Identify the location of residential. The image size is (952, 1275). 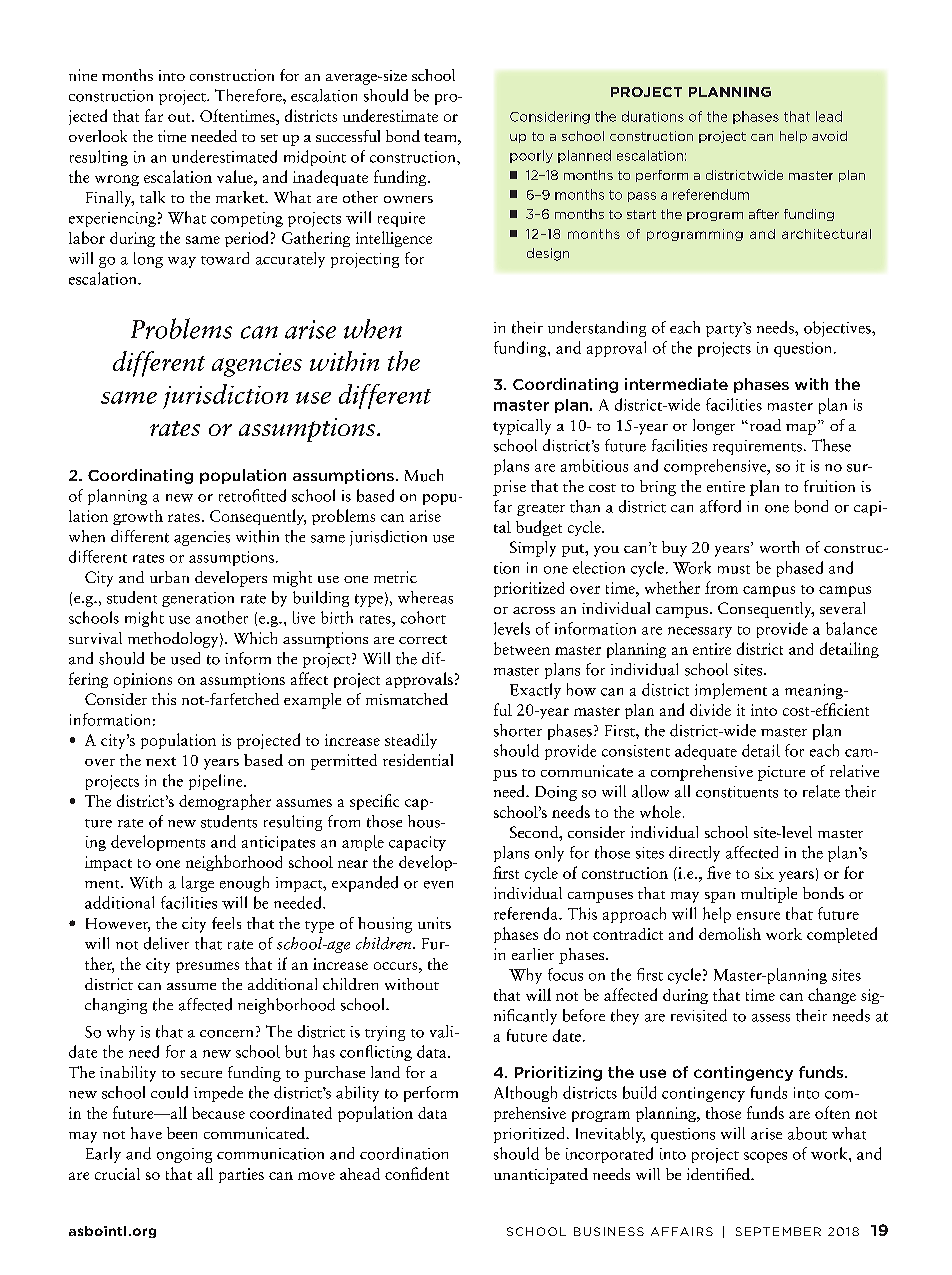
(418, 760).
